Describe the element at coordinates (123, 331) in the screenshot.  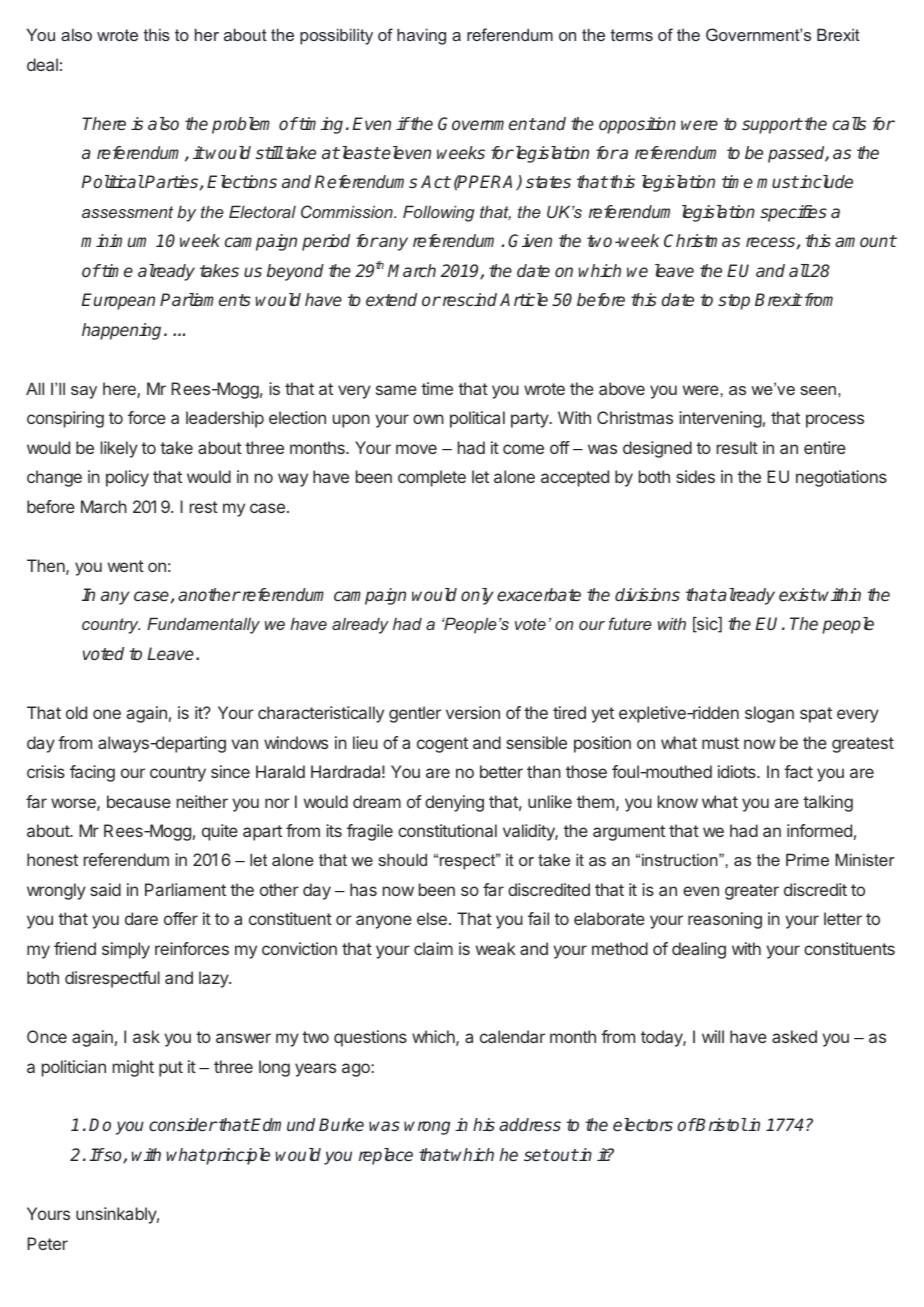
I see `happening` at that location.
